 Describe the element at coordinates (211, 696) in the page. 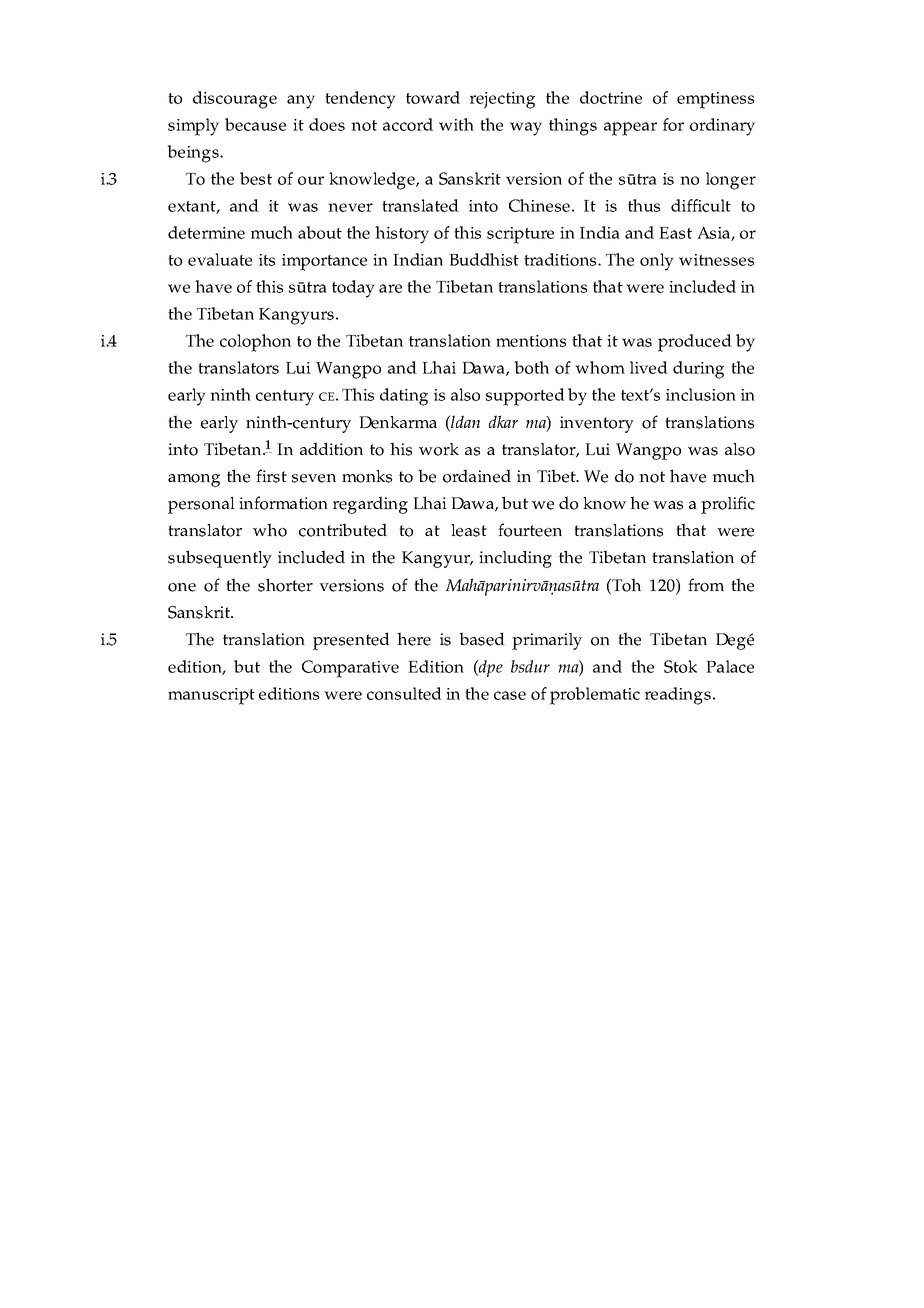

I see `manuscript` at that location.
